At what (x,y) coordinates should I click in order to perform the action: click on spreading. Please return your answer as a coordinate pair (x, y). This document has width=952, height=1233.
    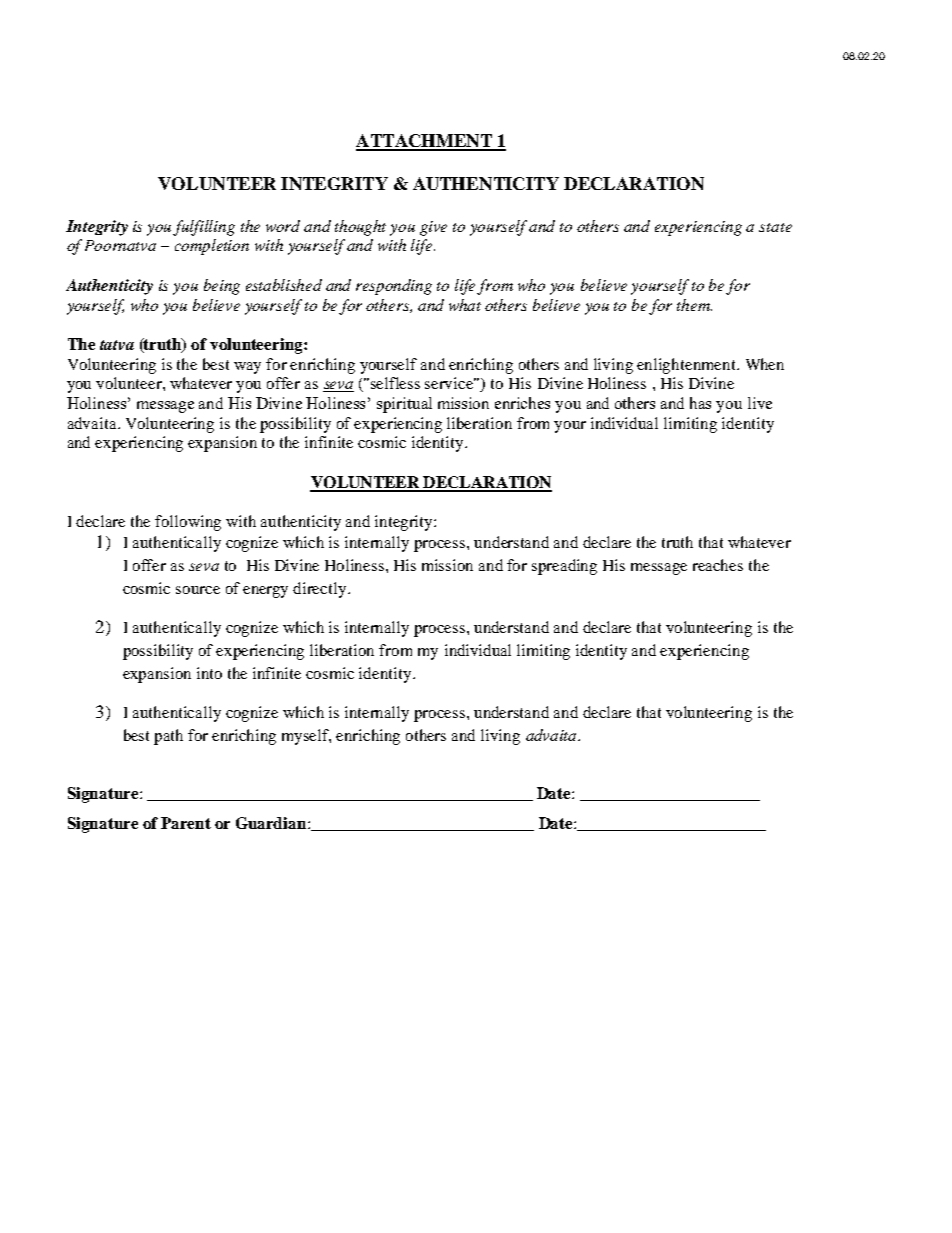
    Looking at the image, I should click on (564, 567).
